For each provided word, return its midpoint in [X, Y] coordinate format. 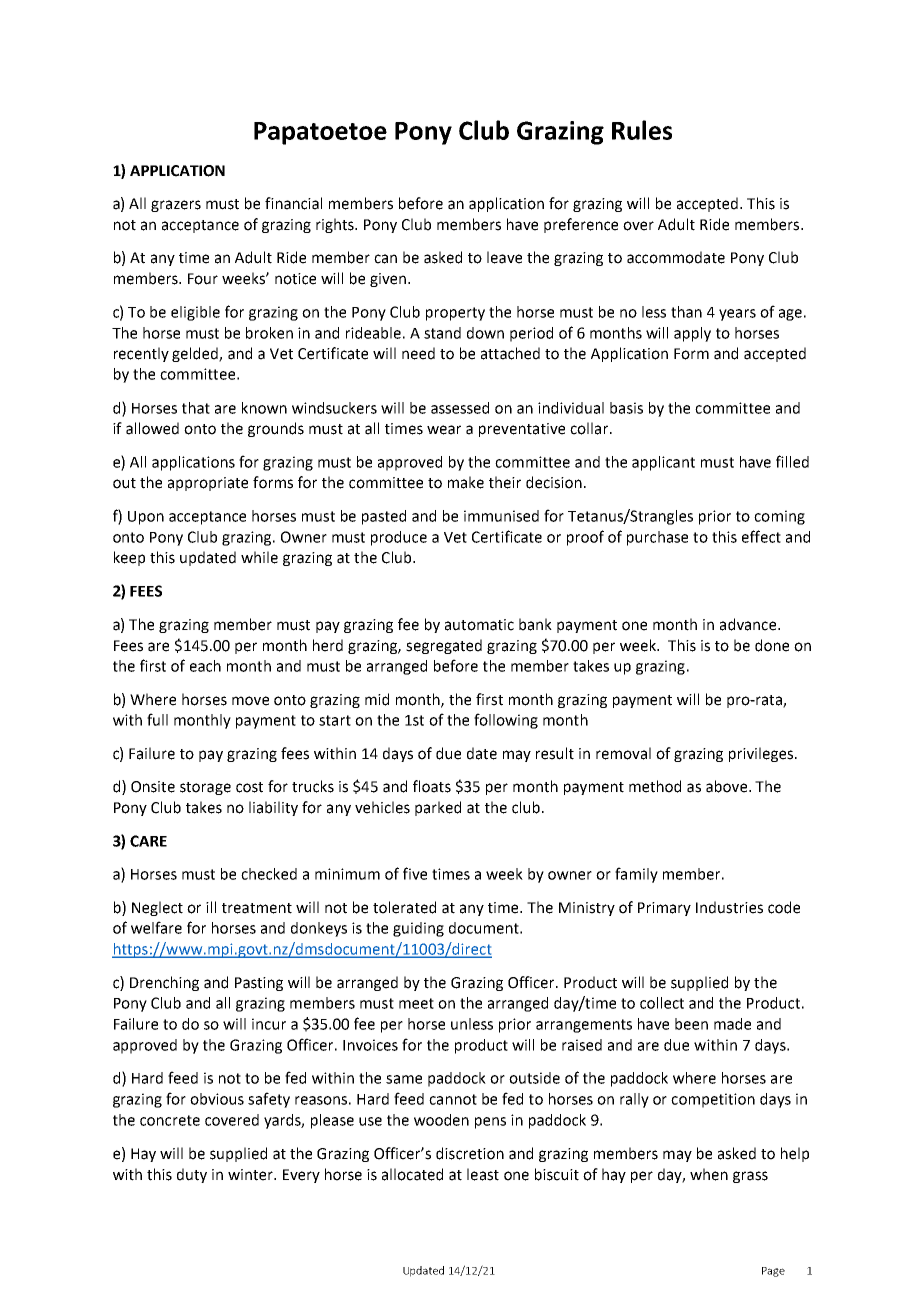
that [196, 408]
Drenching [164, 983]
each [205, 666]
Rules [642, 130]
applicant [663, 463]
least [483, 1174]
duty [192, 1175]
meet [416, 1003]
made [732, 1024]
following [506, 721]
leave [504, 257]
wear [444, 430]
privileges [762, 754]
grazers [176, 206]
